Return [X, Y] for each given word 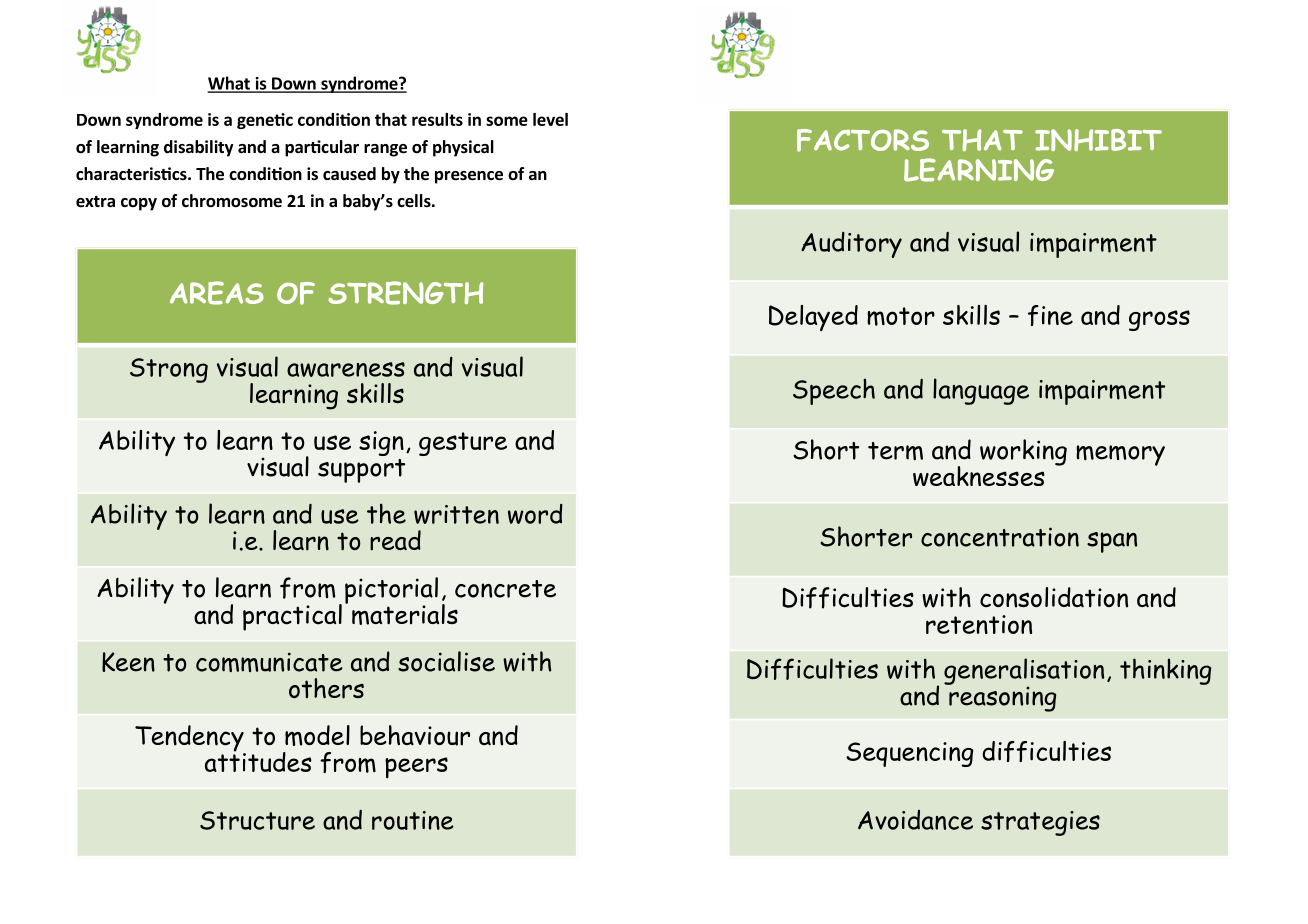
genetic [265, 121]
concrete [505, 589]
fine [1050, 315]
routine [413, 820]
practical [292, 617]
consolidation [1054, 597]
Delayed [813, 318]
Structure [257, 820]
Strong [169, 370]
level [550, 119]
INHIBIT [1098, 140]
